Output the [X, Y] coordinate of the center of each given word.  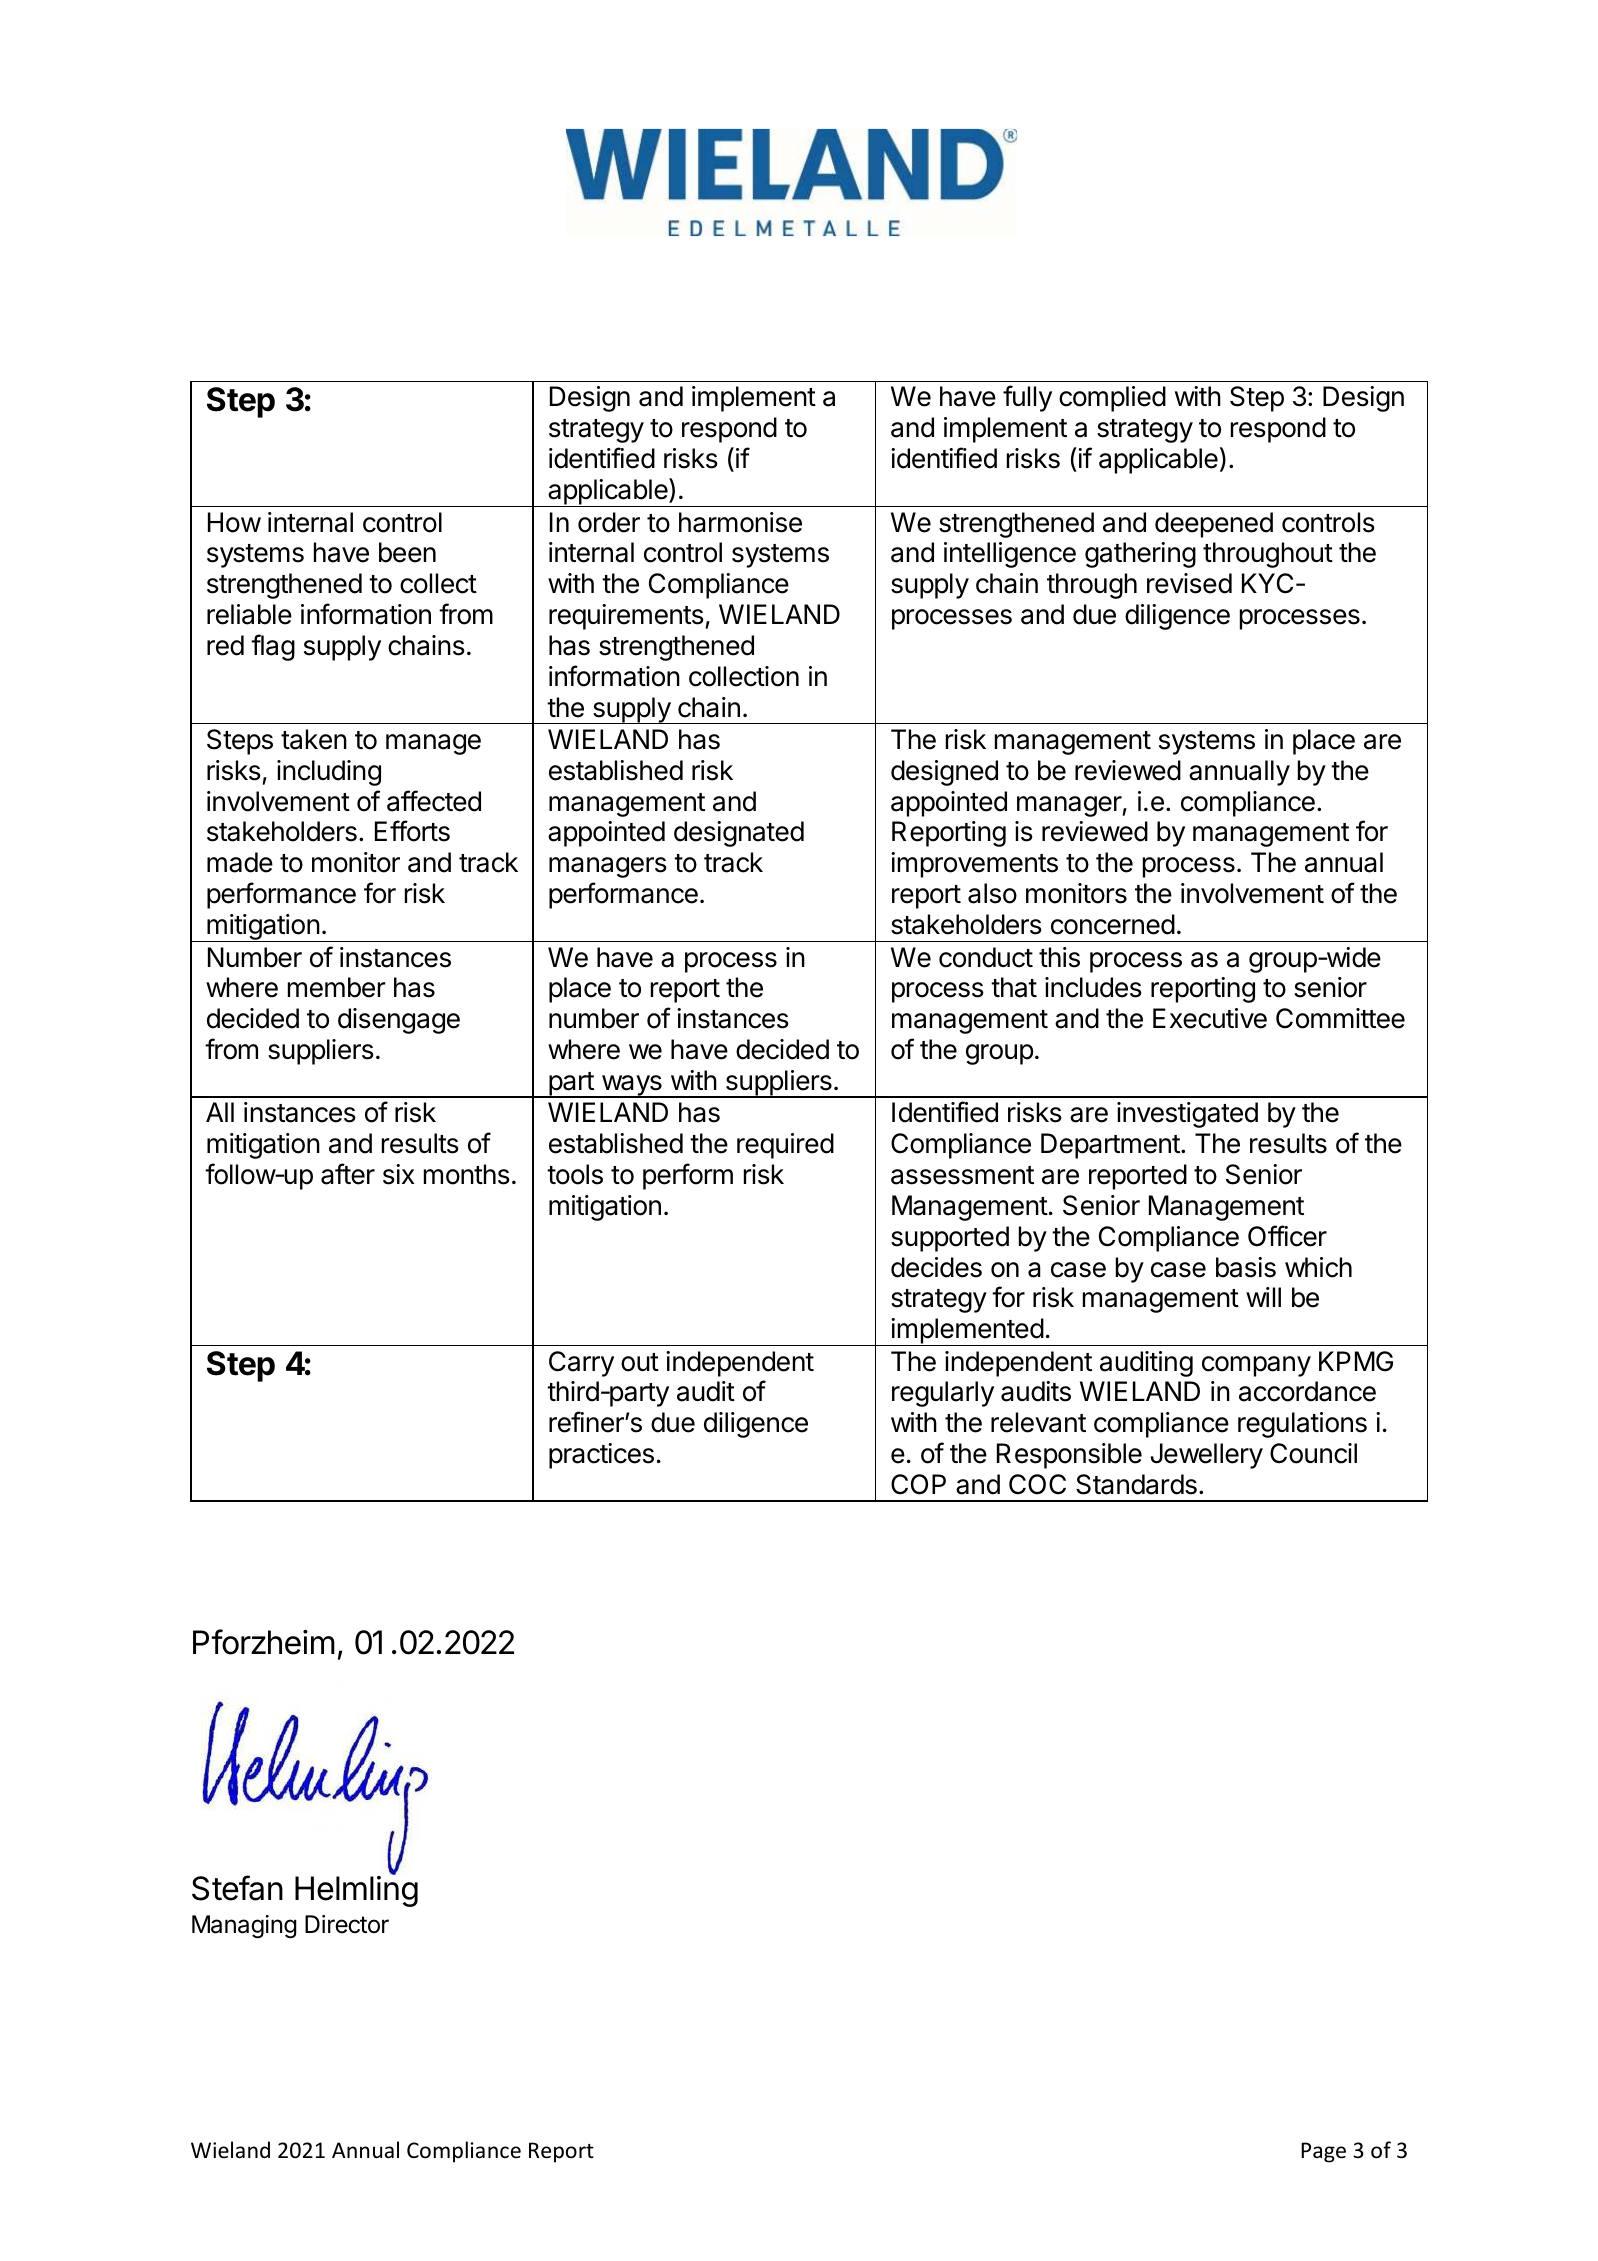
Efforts [412, 831]
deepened [1214, 525]
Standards [1136, 1484]
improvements [974, 865]
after [348, 1174]
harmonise [740, 522]
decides [936, 1267]
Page [1323, 2152]
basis [1246, 1267]
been [407, 552]
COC [1037, 1484]
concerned [1113, 924]
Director [347, 1924]
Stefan [237, 1888]
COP [918, 1484]
